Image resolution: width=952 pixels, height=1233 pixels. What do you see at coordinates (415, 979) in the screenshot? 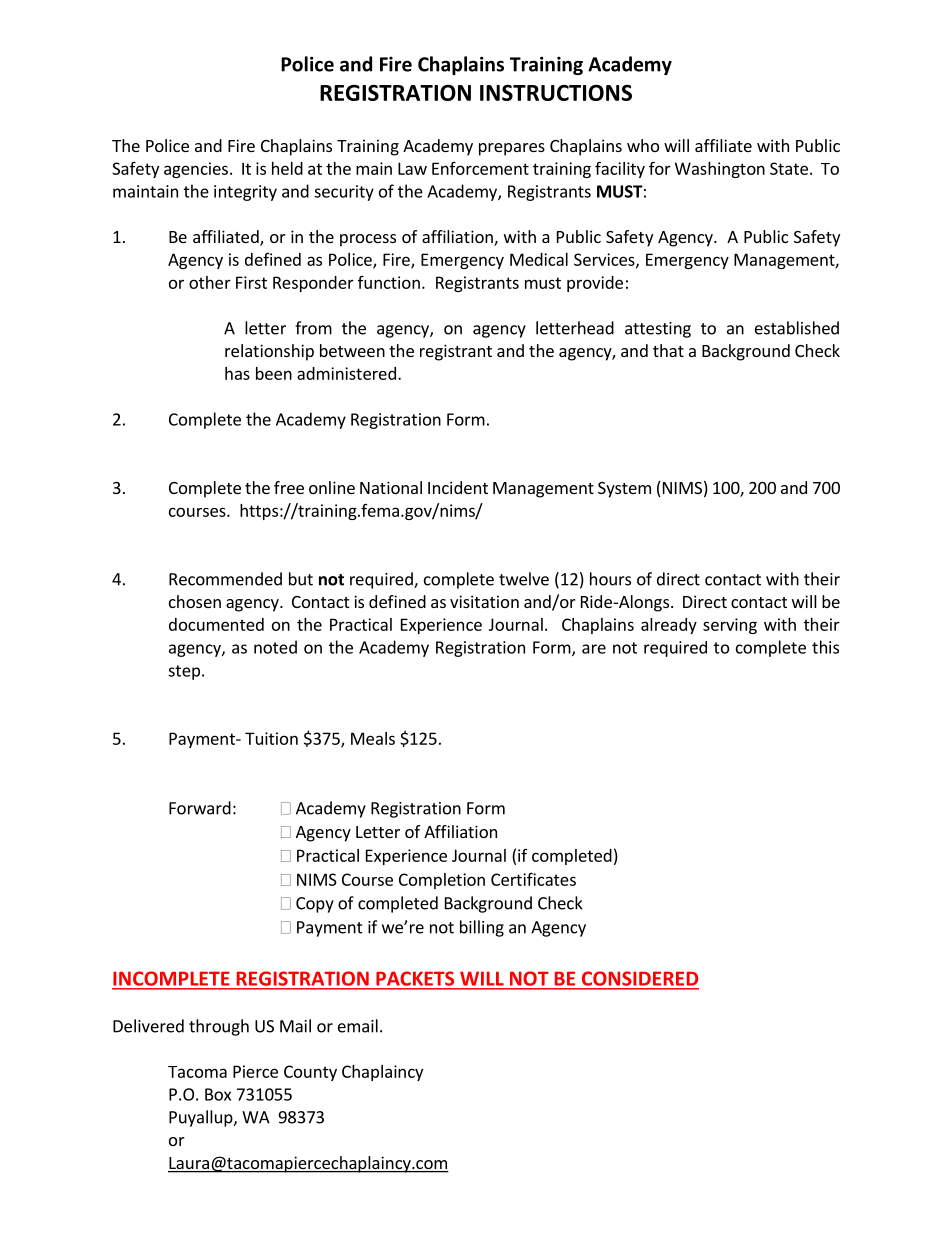
I see `PACKETS` at bounding box center [415, 979].
